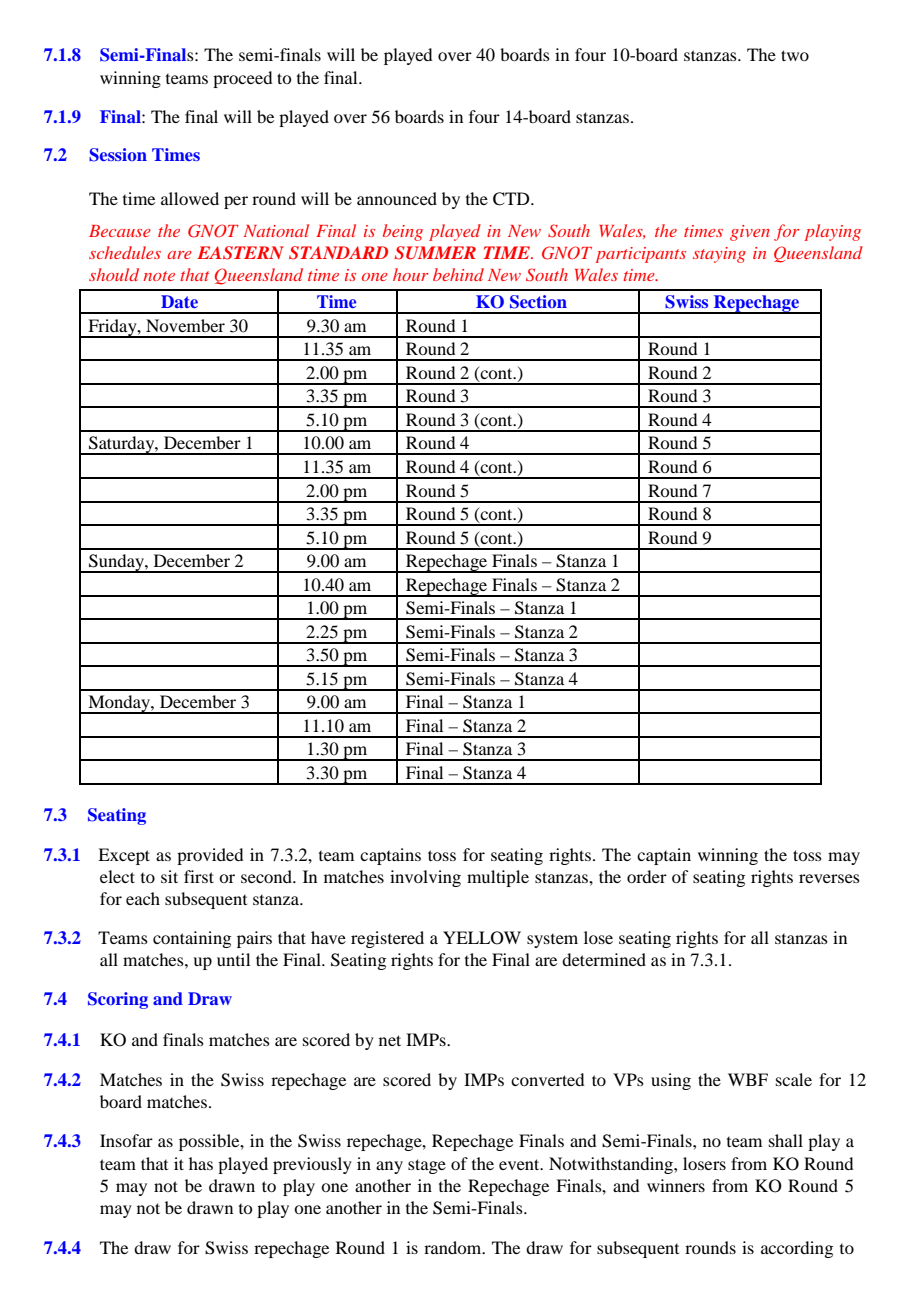 Image resolution: width=924 pixels, height=1309 pixels. I want to click on has, so click(201, 1163).
